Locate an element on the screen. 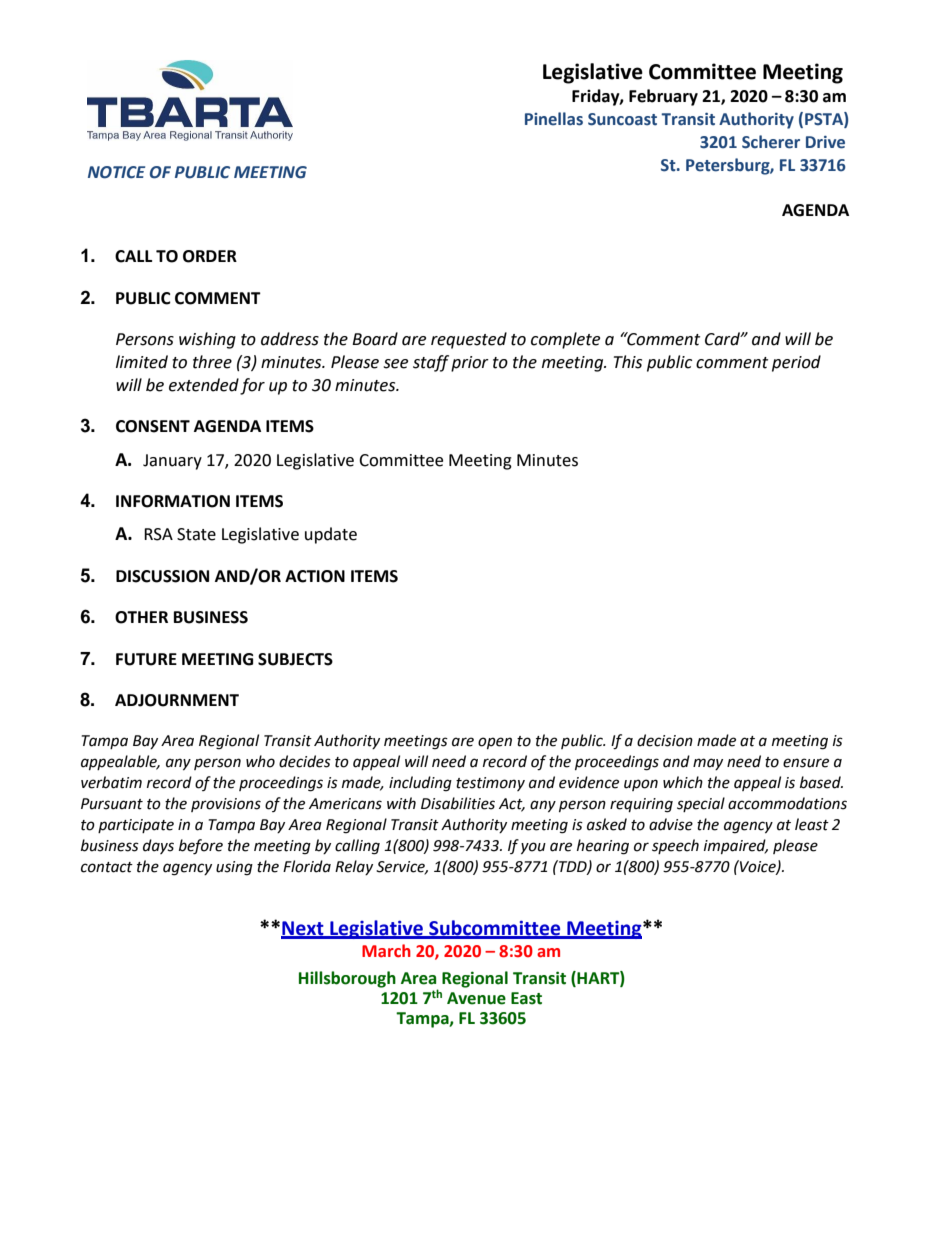 The width and height of the screenshot is (952, 1233). Suncoast is located at coordinates (622, 119).
